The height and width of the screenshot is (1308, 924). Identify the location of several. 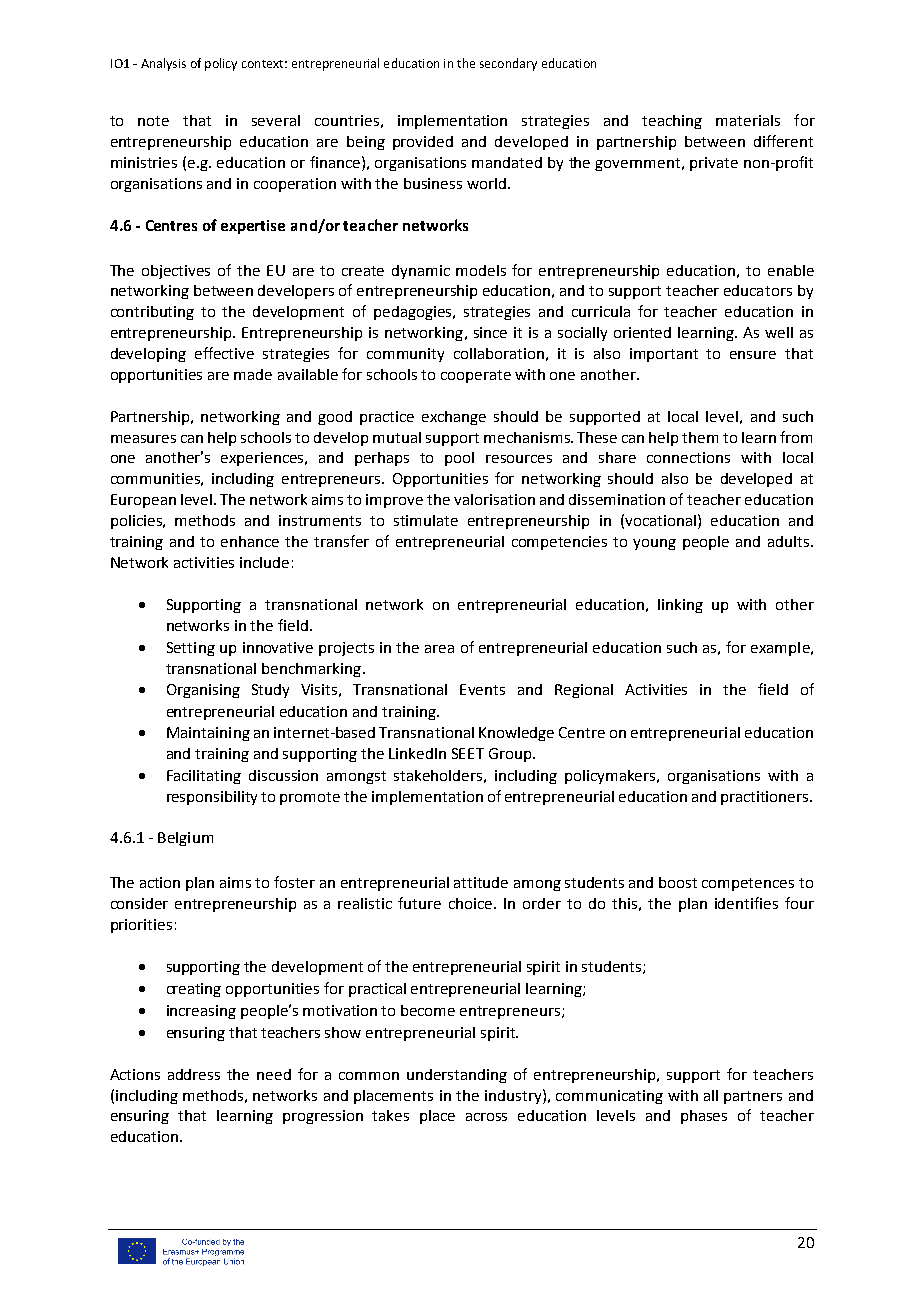
(276, 120).
